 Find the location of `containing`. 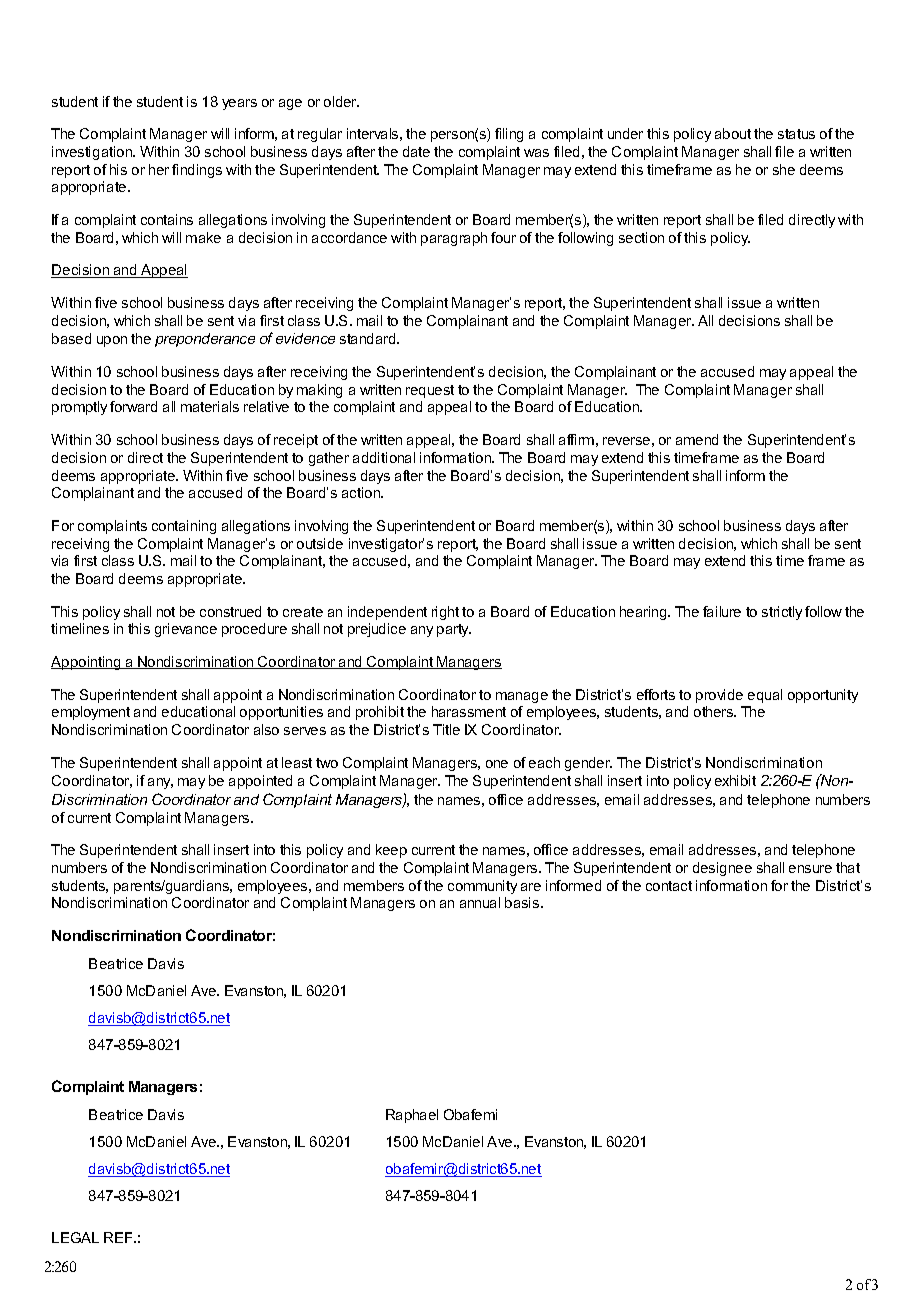

containing is located at coordinates (184, 527).
